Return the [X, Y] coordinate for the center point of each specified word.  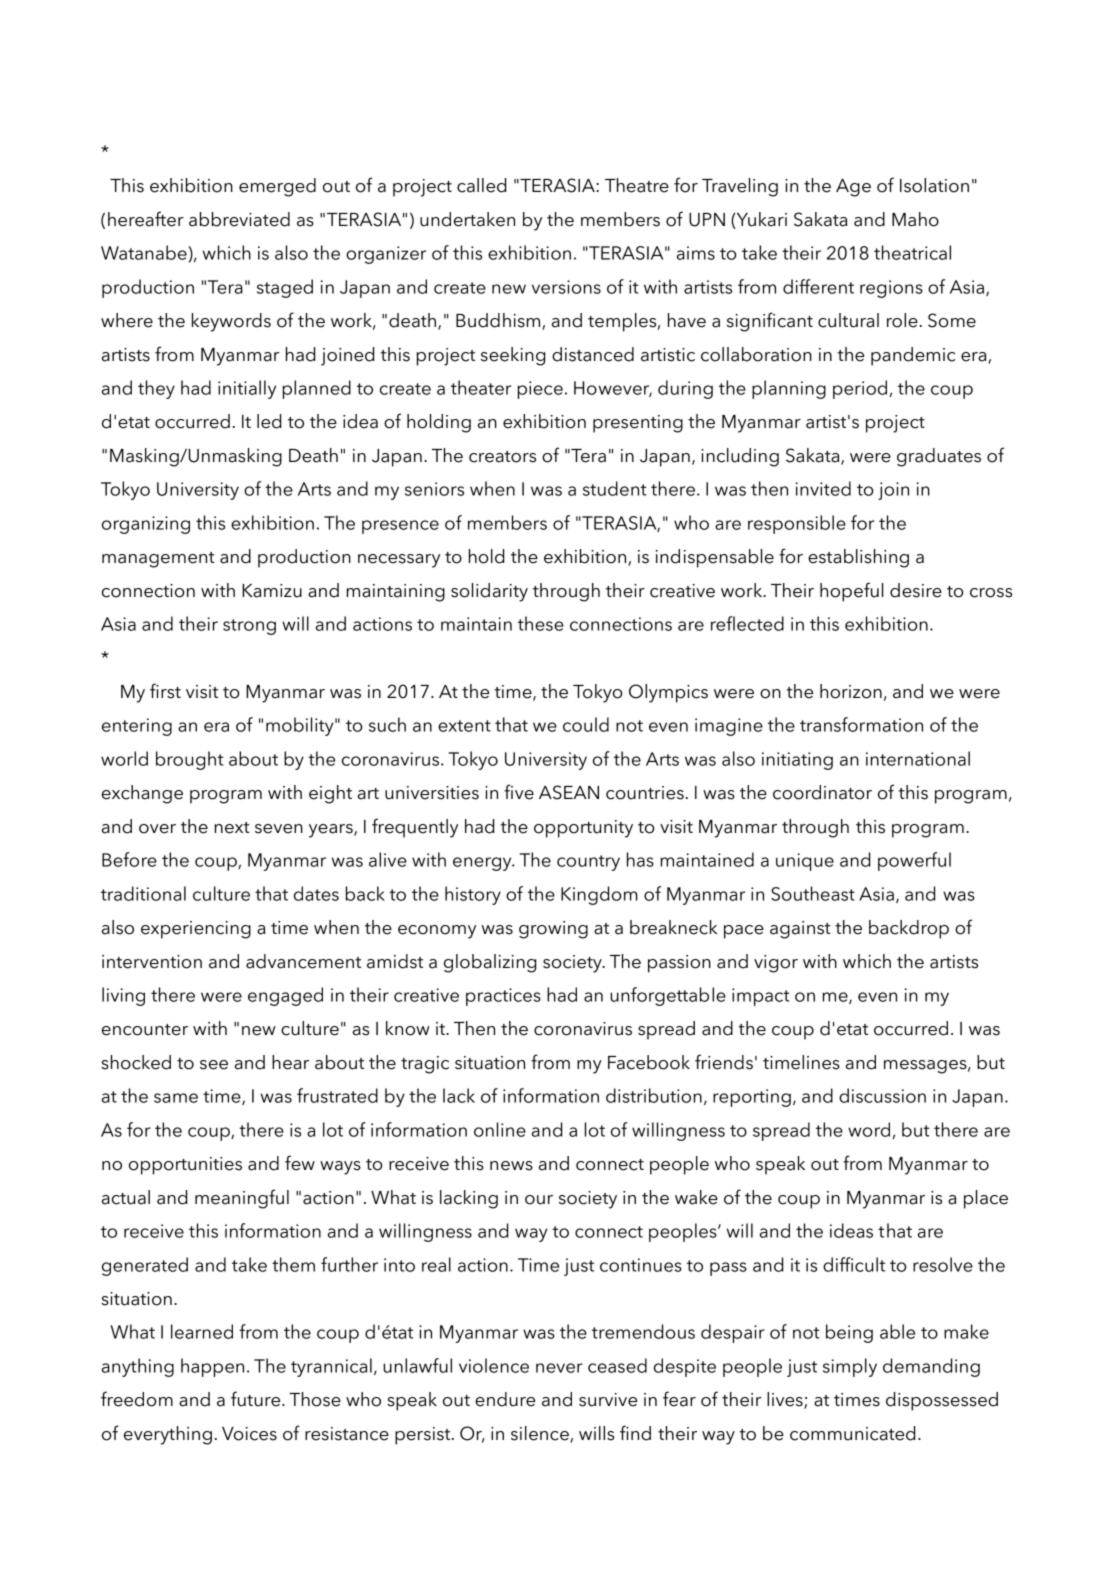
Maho [915, 219]
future [257, 1399]
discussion [882, 1095]
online [500, 1129]
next [232, 828]
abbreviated [239, 219]
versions [566, 287]
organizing [146, 525]
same [176, 1098]
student [615, 488]
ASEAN [569, 792]
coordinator [822, 792]
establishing [858, 558]
